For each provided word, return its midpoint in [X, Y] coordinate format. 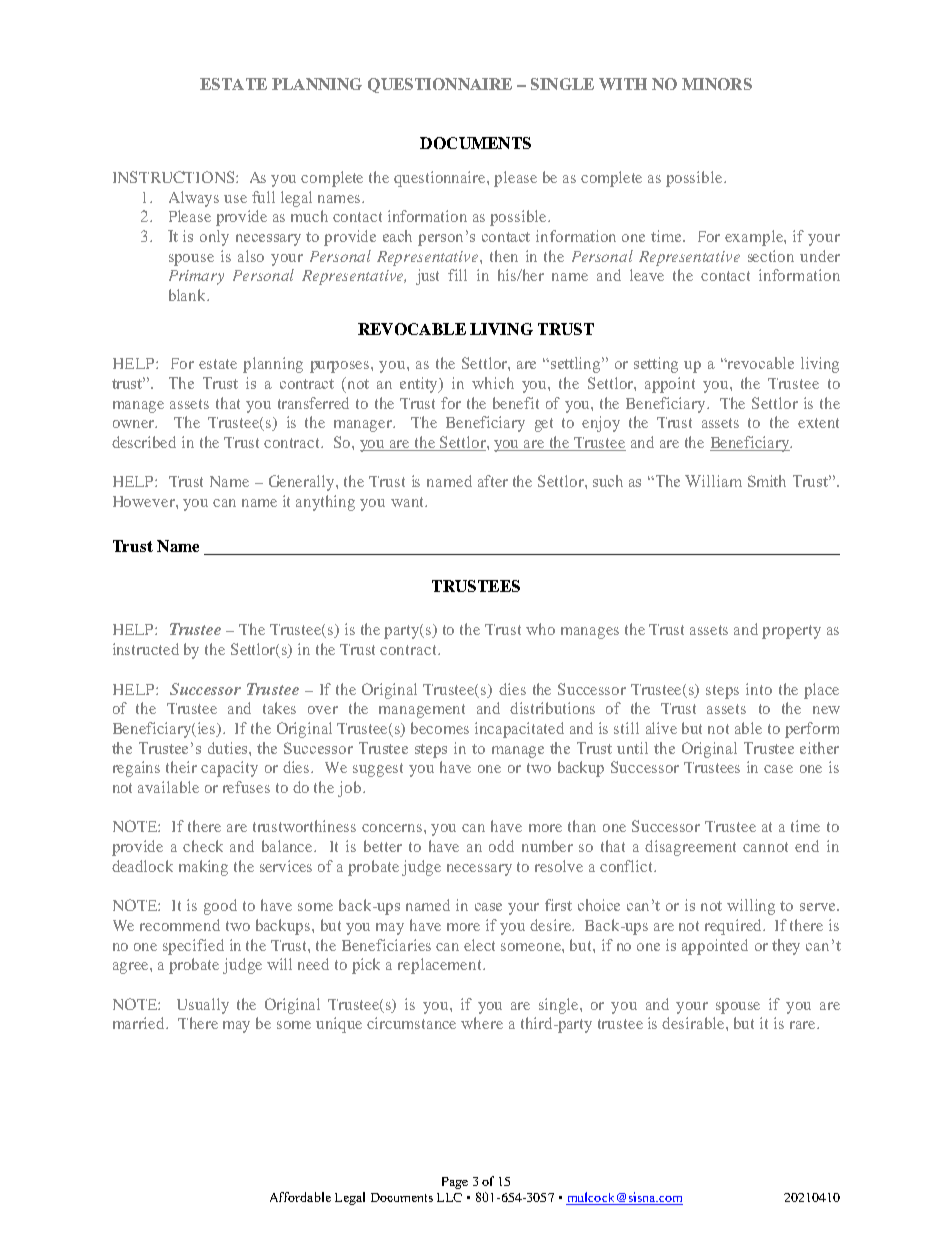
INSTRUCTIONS [175, 177]
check [203, 846]
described [144, 442]
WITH [623, 84]
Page [455, 1183]
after [493, 481]
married [140, 1023]
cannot [765, 847]
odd [501, 846]
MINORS [717, 84]
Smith [767, 481]
